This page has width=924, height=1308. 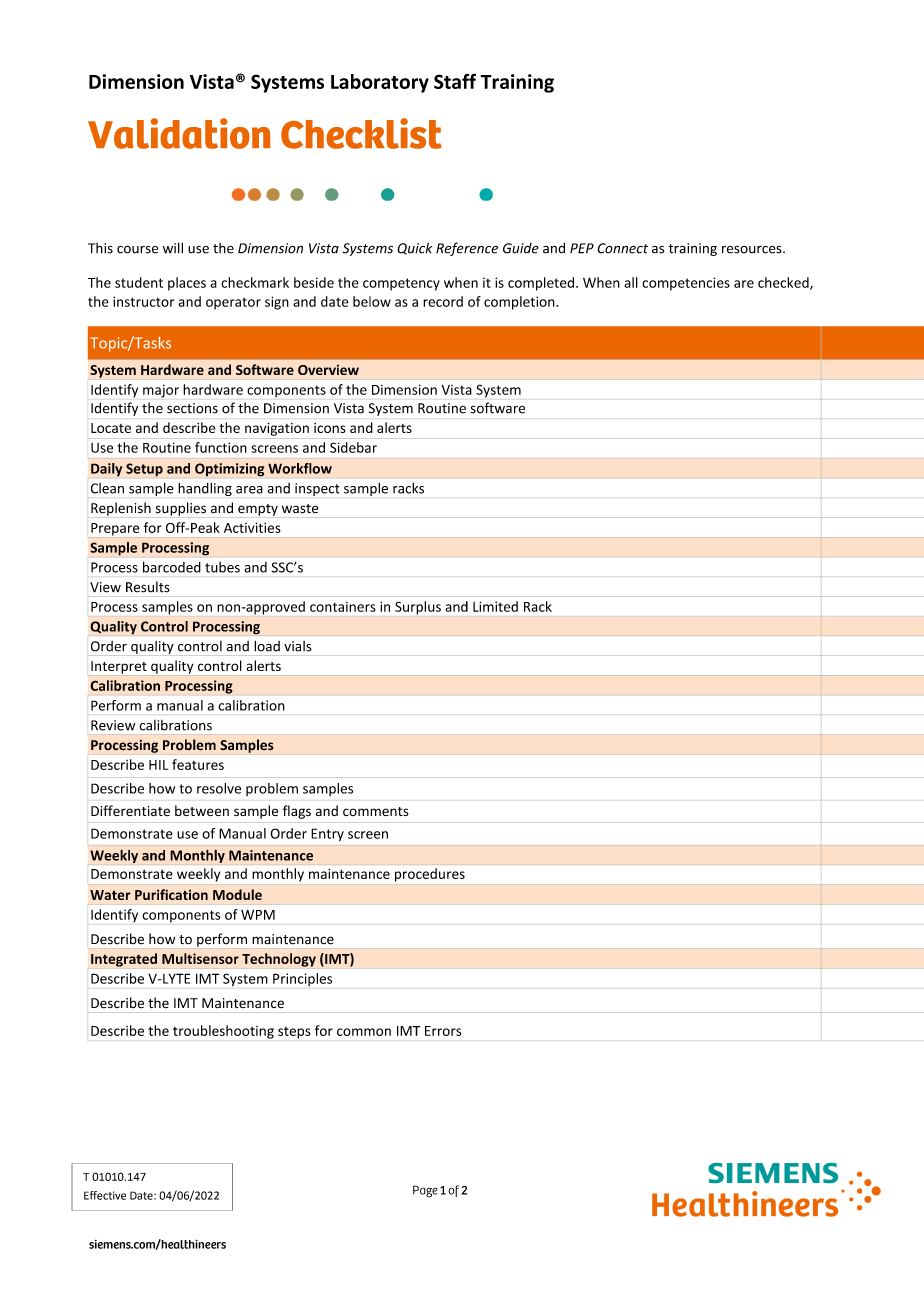 I want to click on Surplus, so click(x=418, y=608).
